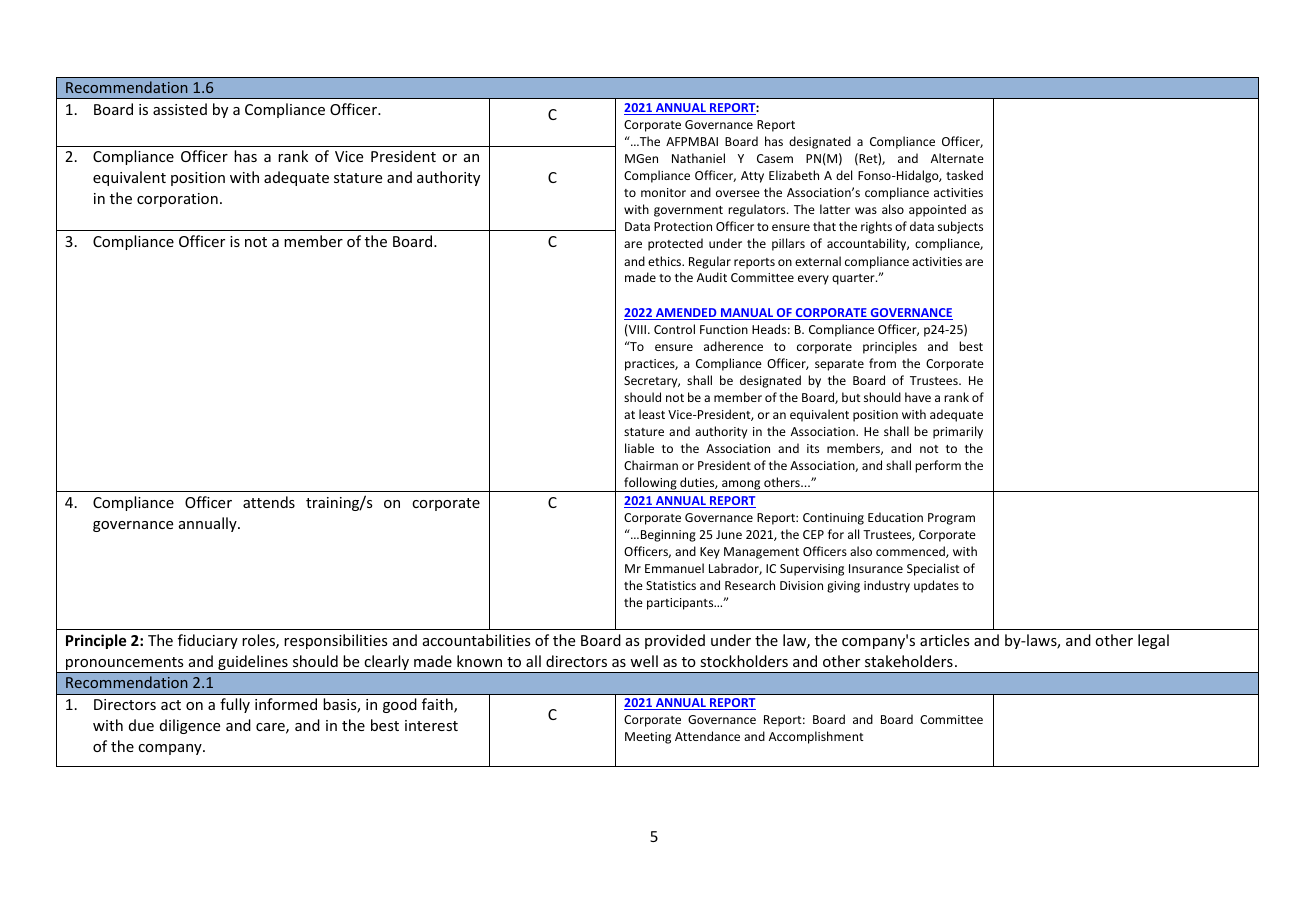 This image has width=1308, height=924. Describe the element at coordinates (667, 536) in the image. I see `Beginning` at that location.
